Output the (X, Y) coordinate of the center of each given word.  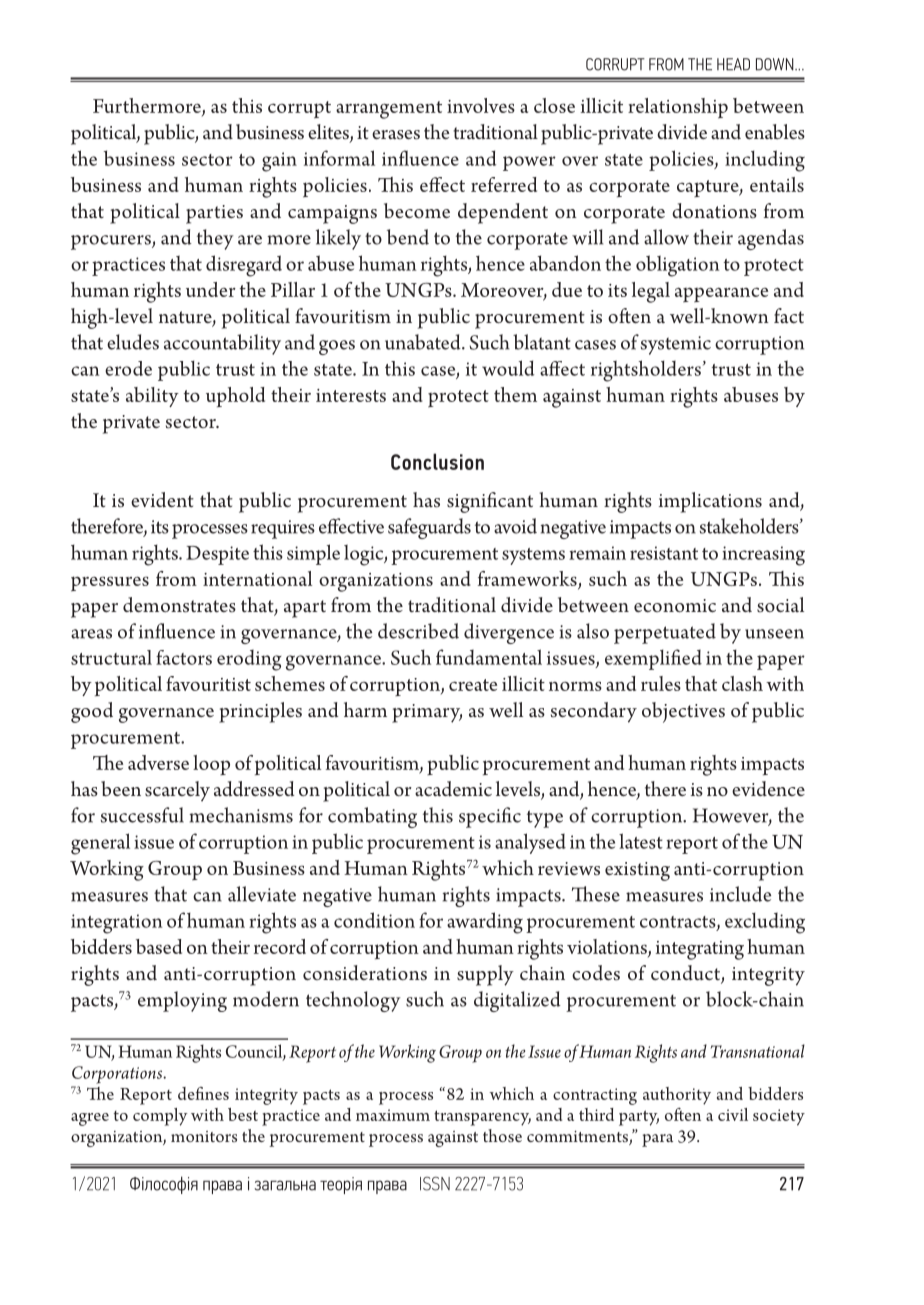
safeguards (429, 528)
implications (710, 502)
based (159, 946)
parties (214, 214)
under (211, 289)
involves (481, 105)
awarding (485, 923)
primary (427, 713)
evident (162, 500)
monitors (204, 1136)
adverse (158, 762)
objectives (683, 712)
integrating (700, 950)
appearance (721, 294)
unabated (424, 342)
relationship (678, 108)
